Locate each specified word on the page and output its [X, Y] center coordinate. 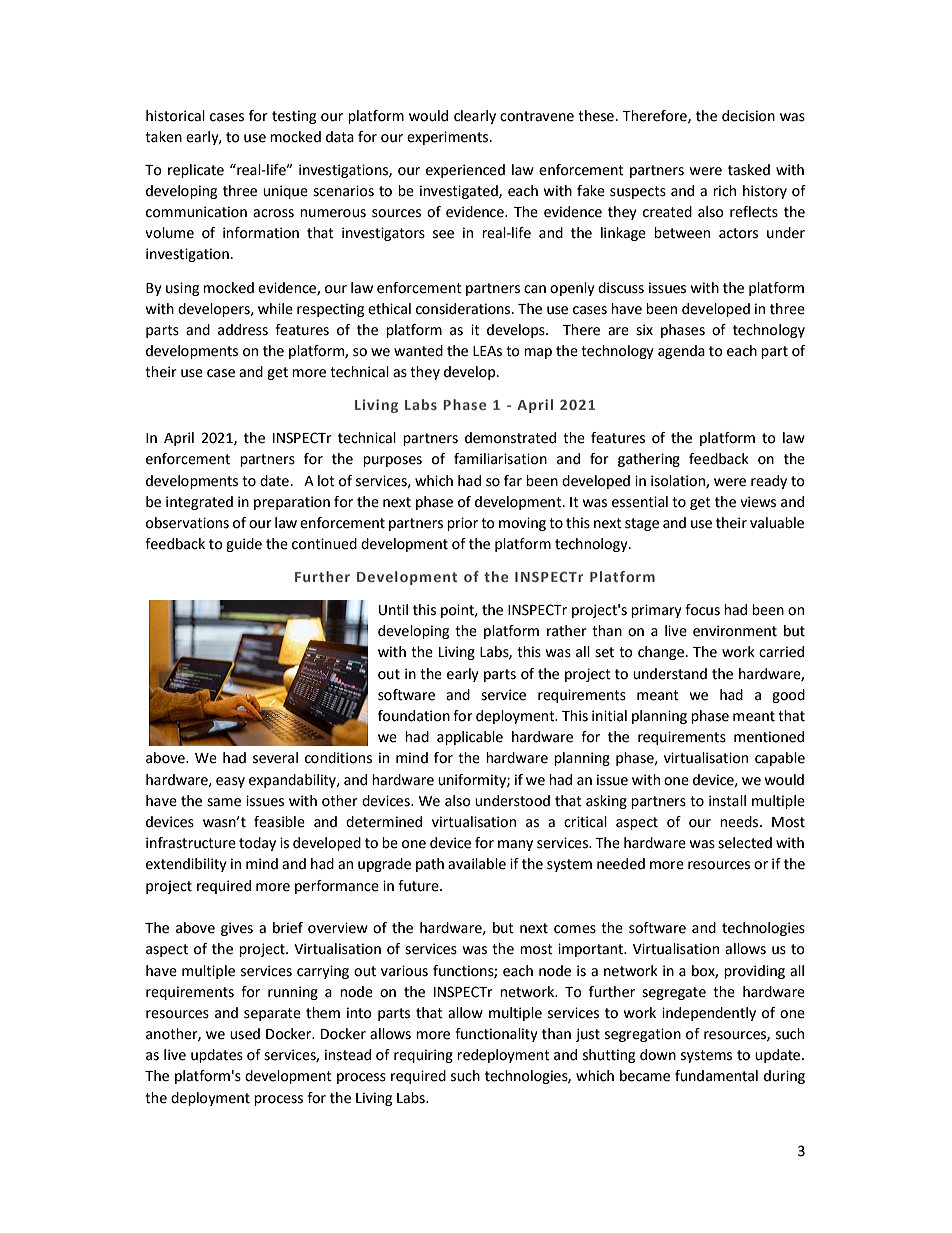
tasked [749, 170]
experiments [449, 138]
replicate [196, 171]
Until [393, 610]
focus [702, 610]
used [245, 1034]
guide [244, 545]
